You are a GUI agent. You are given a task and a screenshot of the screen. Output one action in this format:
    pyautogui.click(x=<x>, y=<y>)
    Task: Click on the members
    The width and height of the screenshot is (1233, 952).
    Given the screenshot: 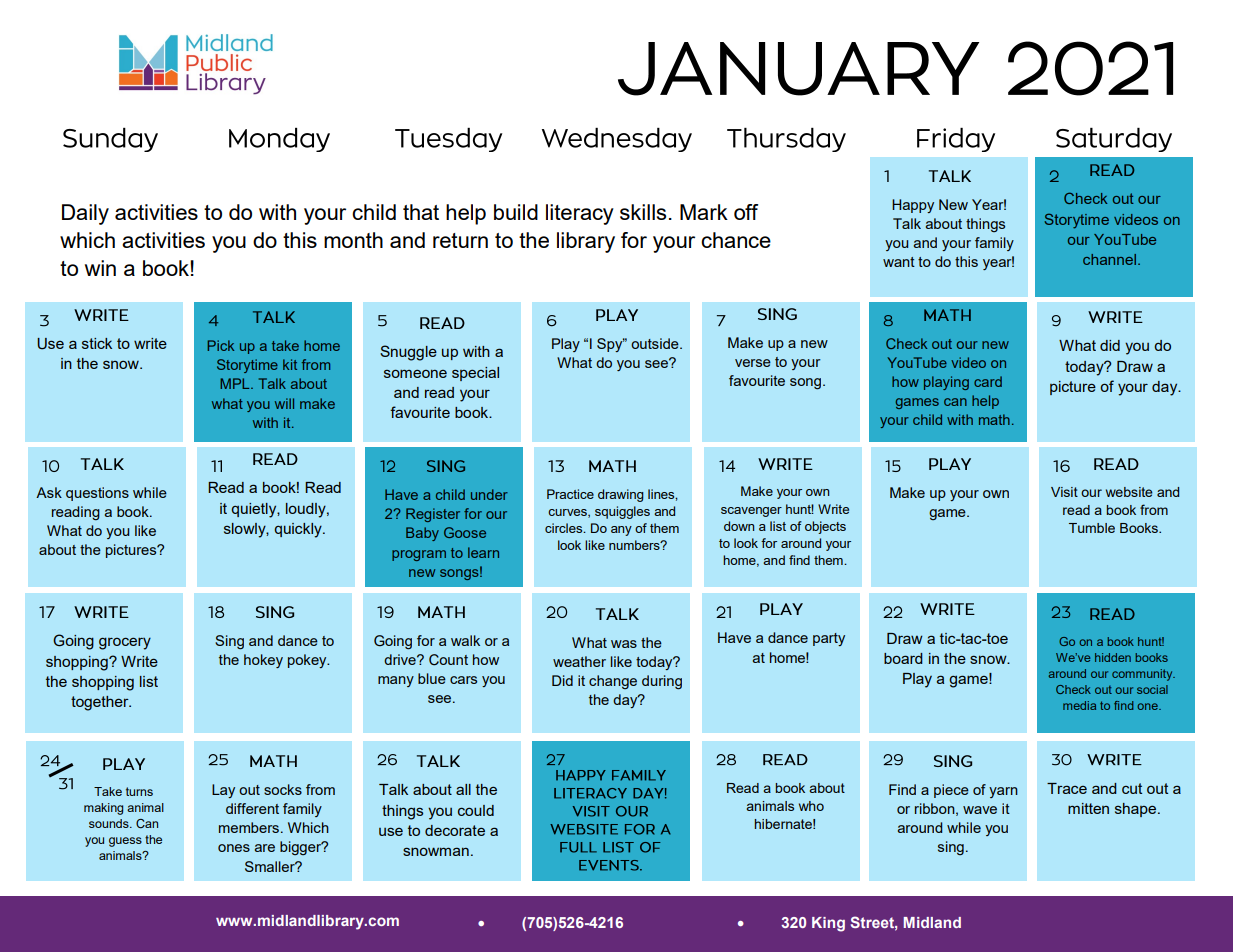 What is the action you would take?
    pyautogui.click(x=250, y=827)
